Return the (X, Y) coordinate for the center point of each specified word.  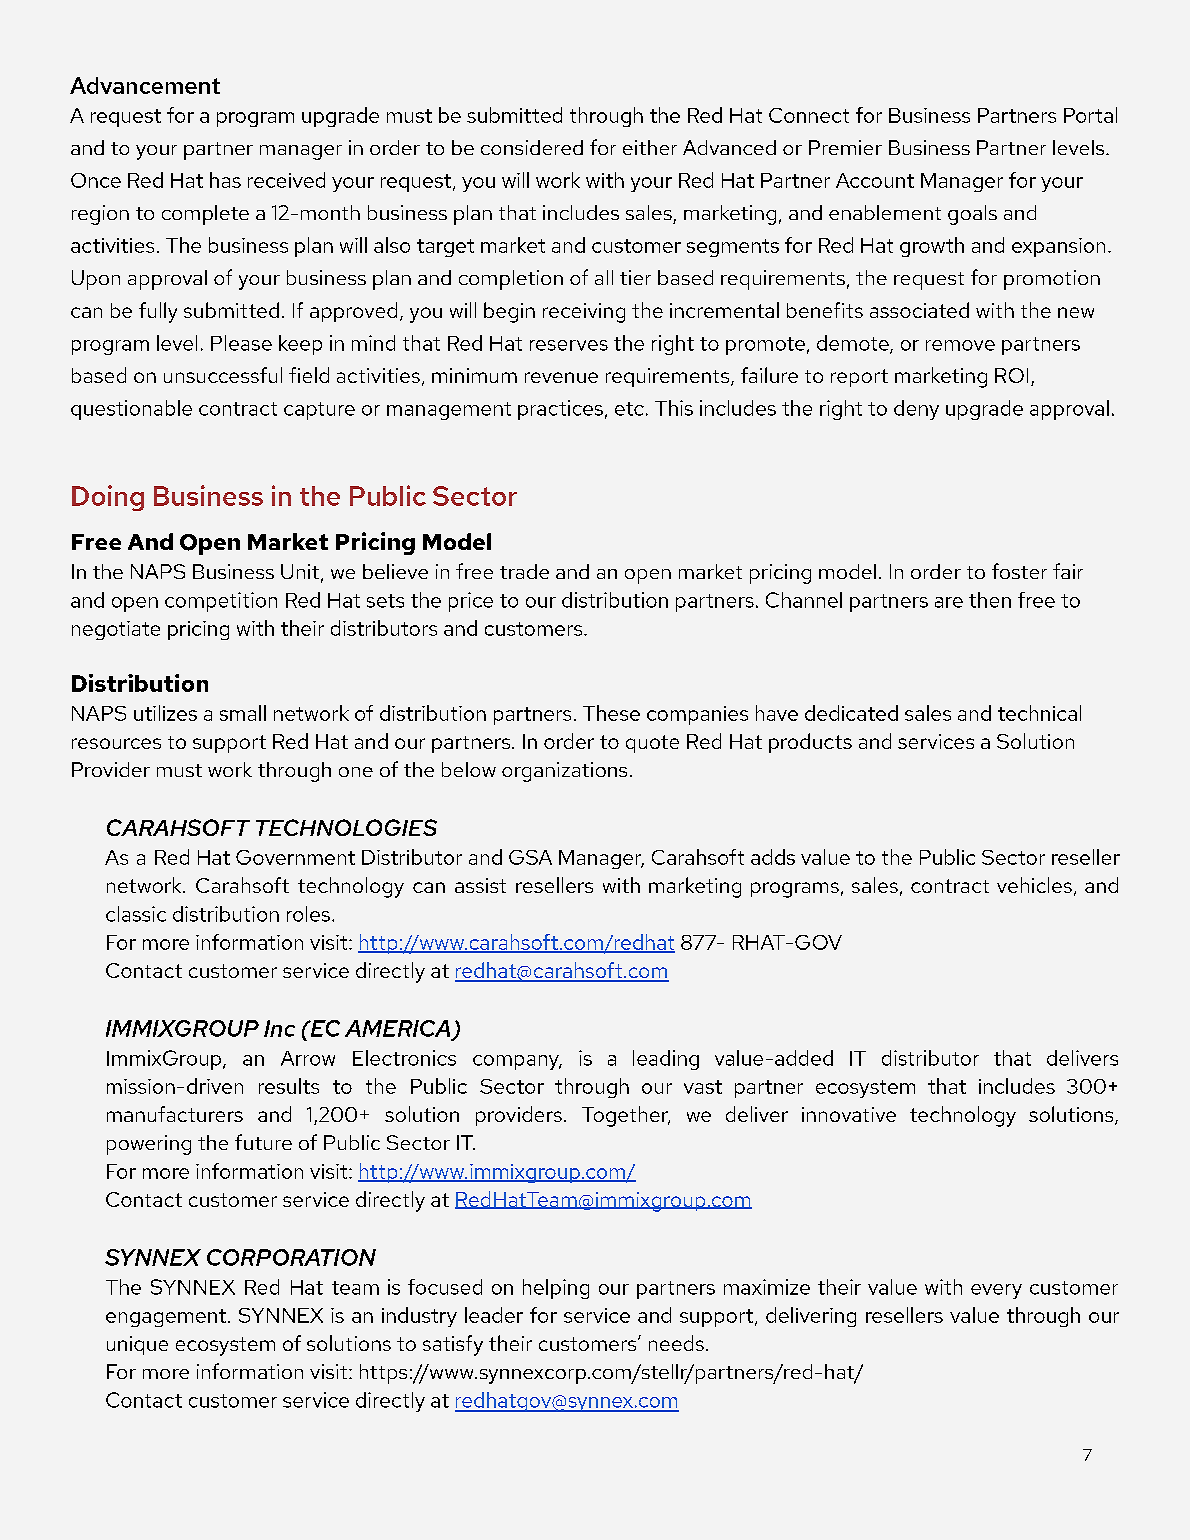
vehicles (1034, 885)
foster (1019, 571)
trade (524, 571)
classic (136, 914)
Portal (1090, 115)
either (650, 147)
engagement (166, 1318)
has (225, 180)
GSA (530, 857)
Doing (108, 498)
